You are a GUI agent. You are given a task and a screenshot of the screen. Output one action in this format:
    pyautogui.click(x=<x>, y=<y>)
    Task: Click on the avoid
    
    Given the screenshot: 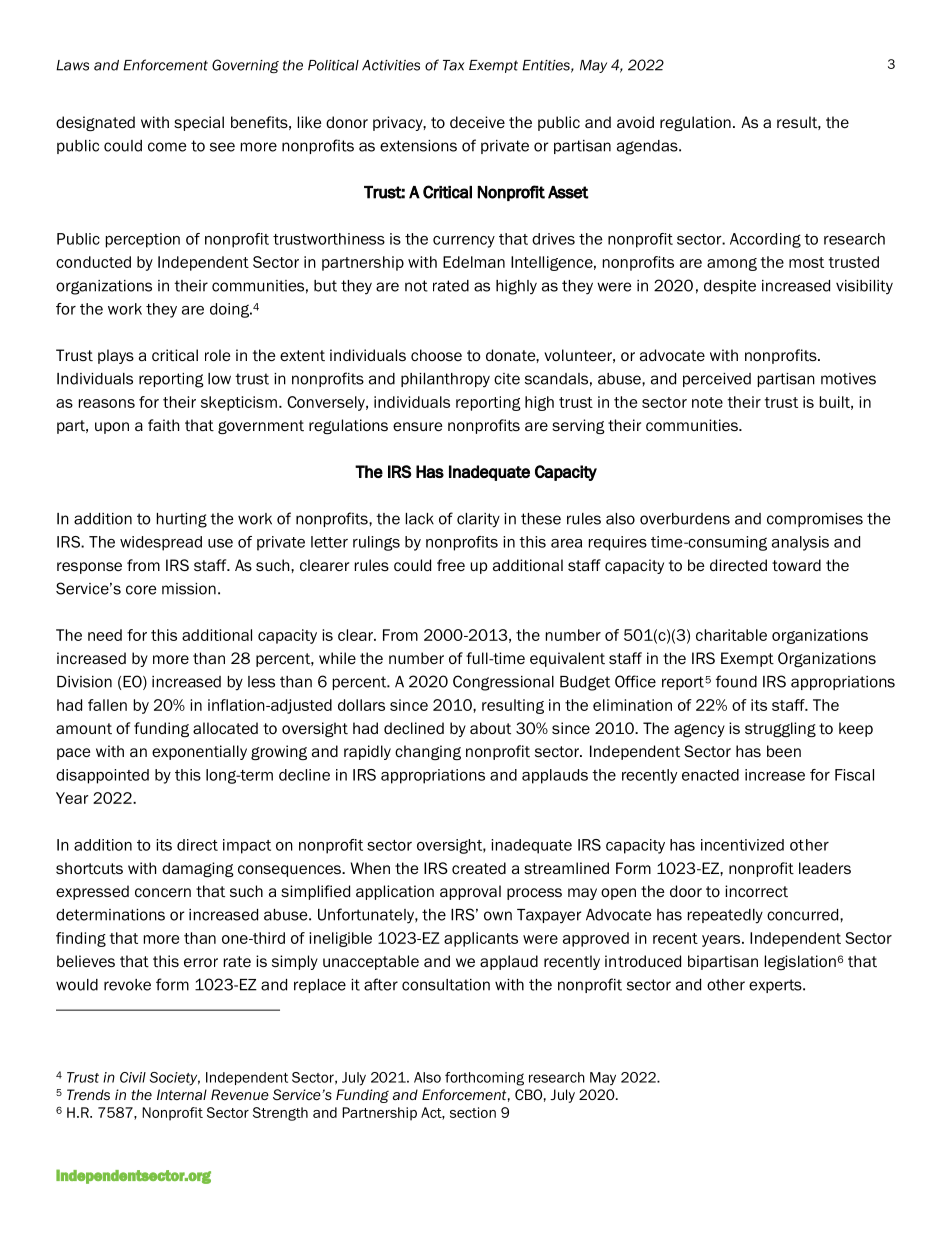 What is the action you would take?
    pyautogui.click(x=635, y=122)
